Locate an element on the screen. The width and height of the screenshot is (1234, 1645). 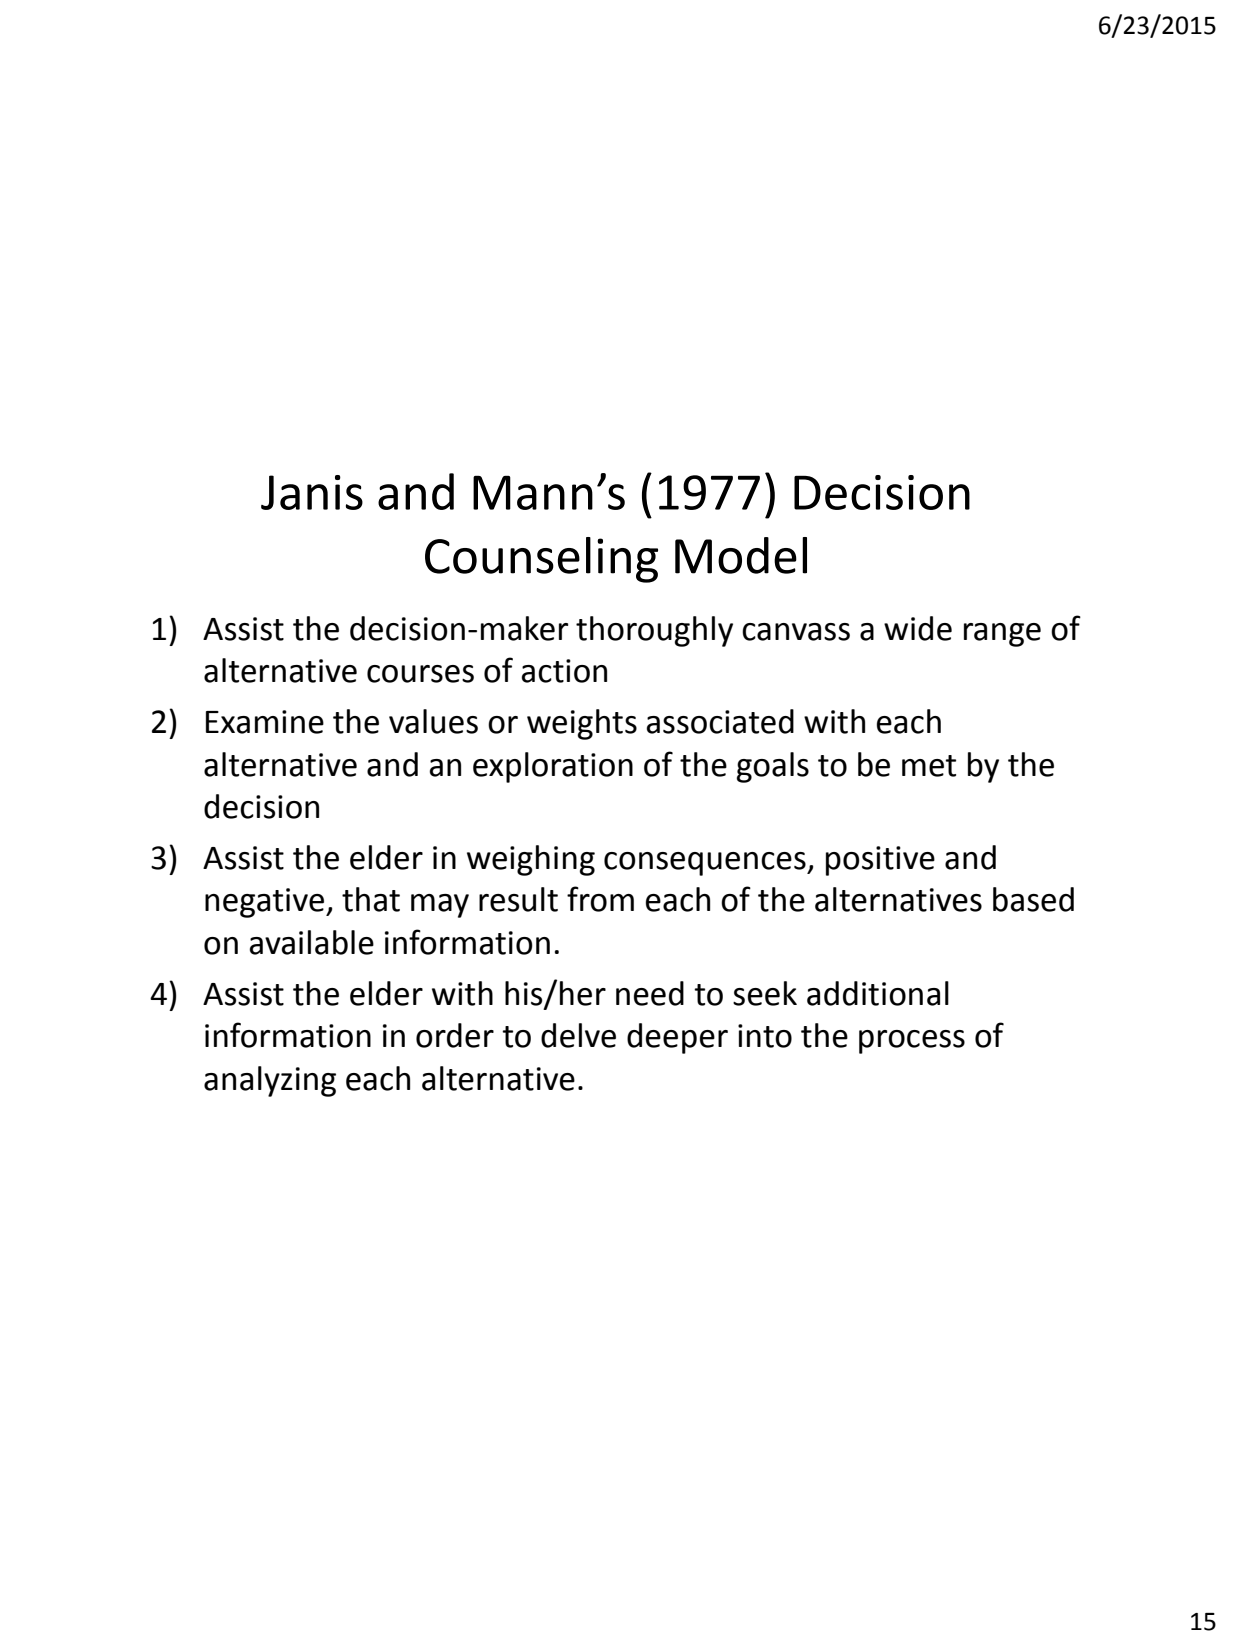
exploration is located at coordinates (553, 767).
